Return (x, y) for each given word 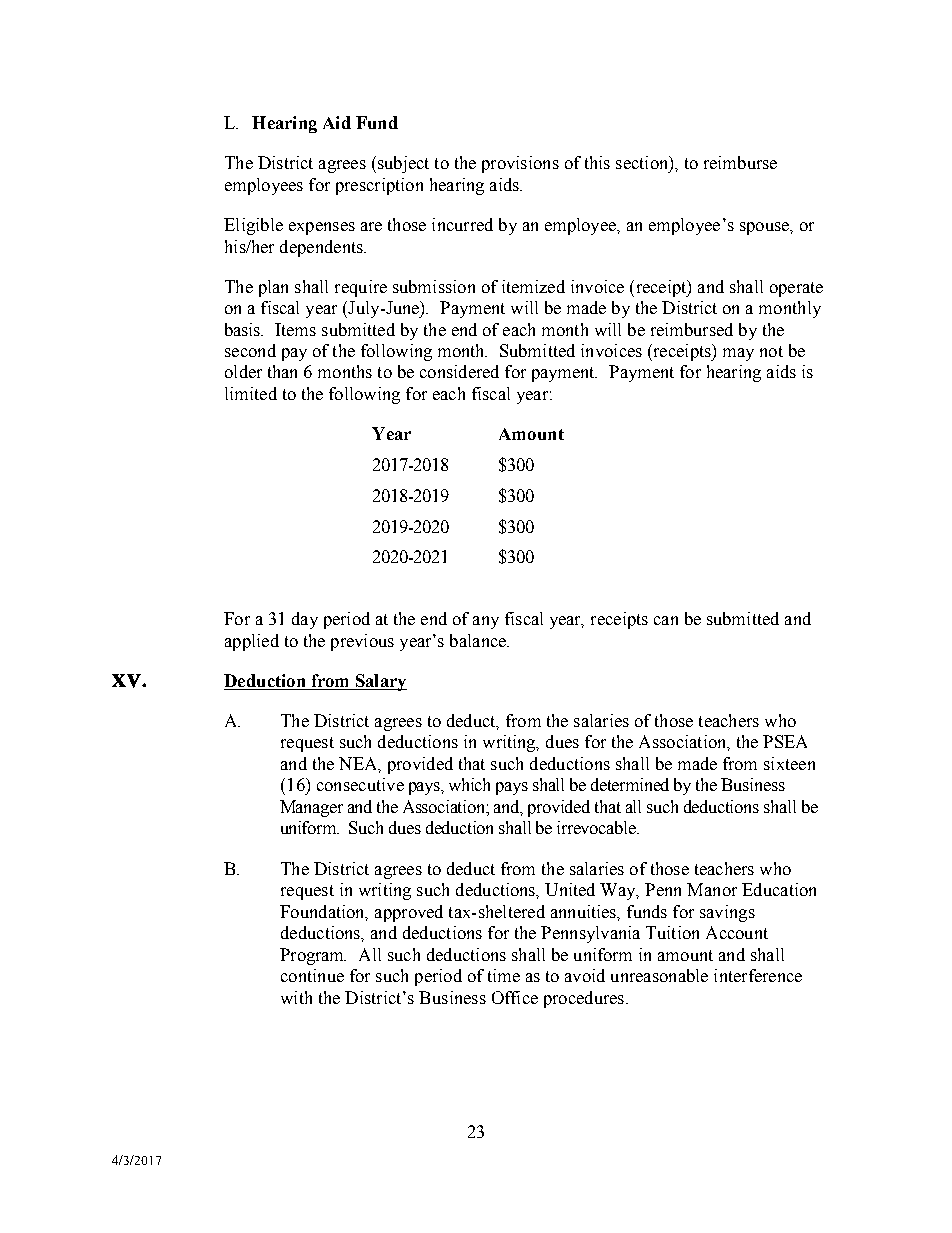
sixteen (789, 763)
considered (459, 371)
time (504, 975)
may (738, 354)
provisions (520, 164)
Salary (380, 682)
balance (479, 640)
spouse (765, 228)
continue (312, 975)
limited (251, 393)
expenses (322, 228)
